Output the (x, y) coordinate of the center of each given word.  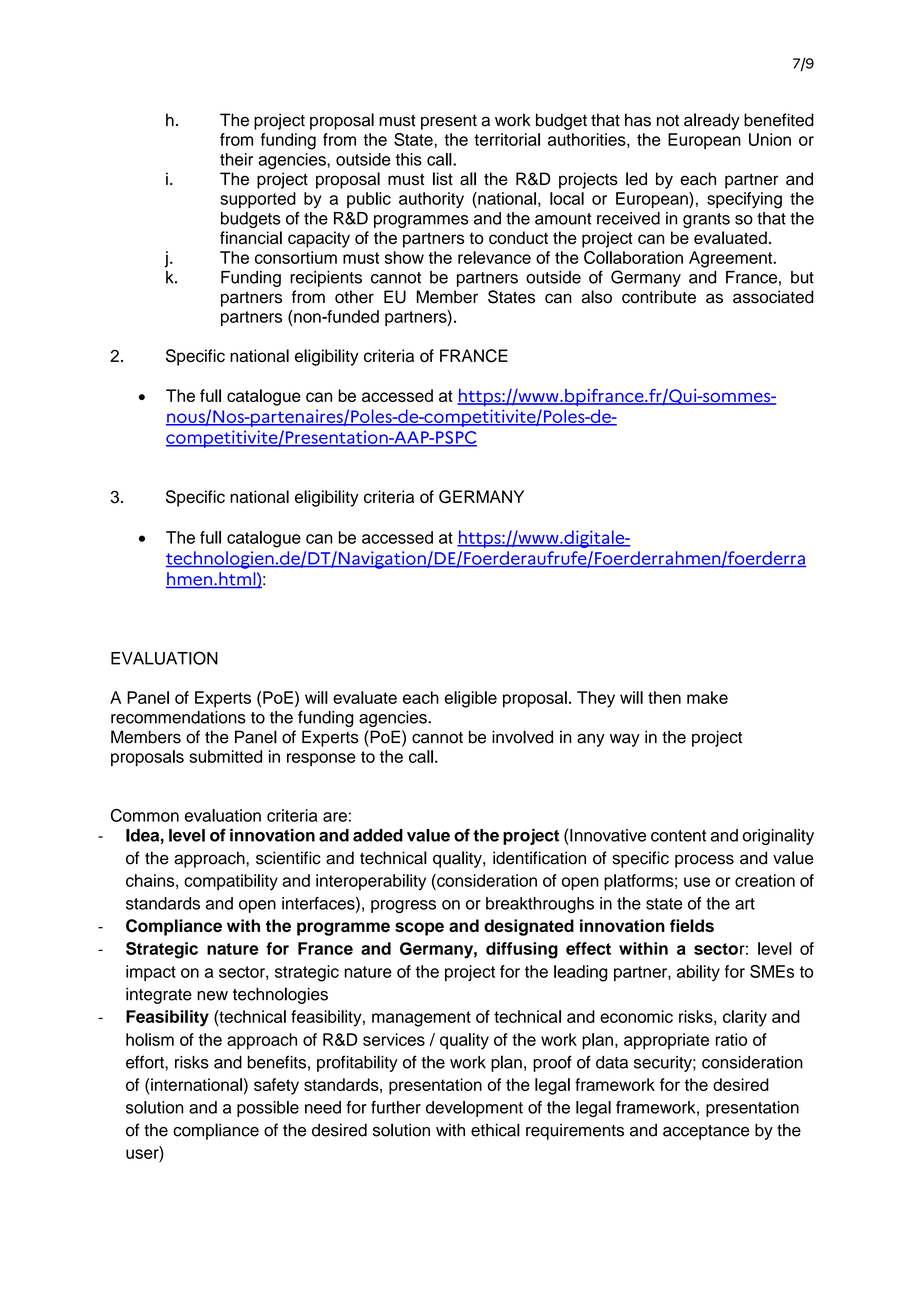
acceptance (706, 1132)
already (712, 121)
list (443, 179)
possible (268, 1109)
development (474, 1109)
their (236, 159)
